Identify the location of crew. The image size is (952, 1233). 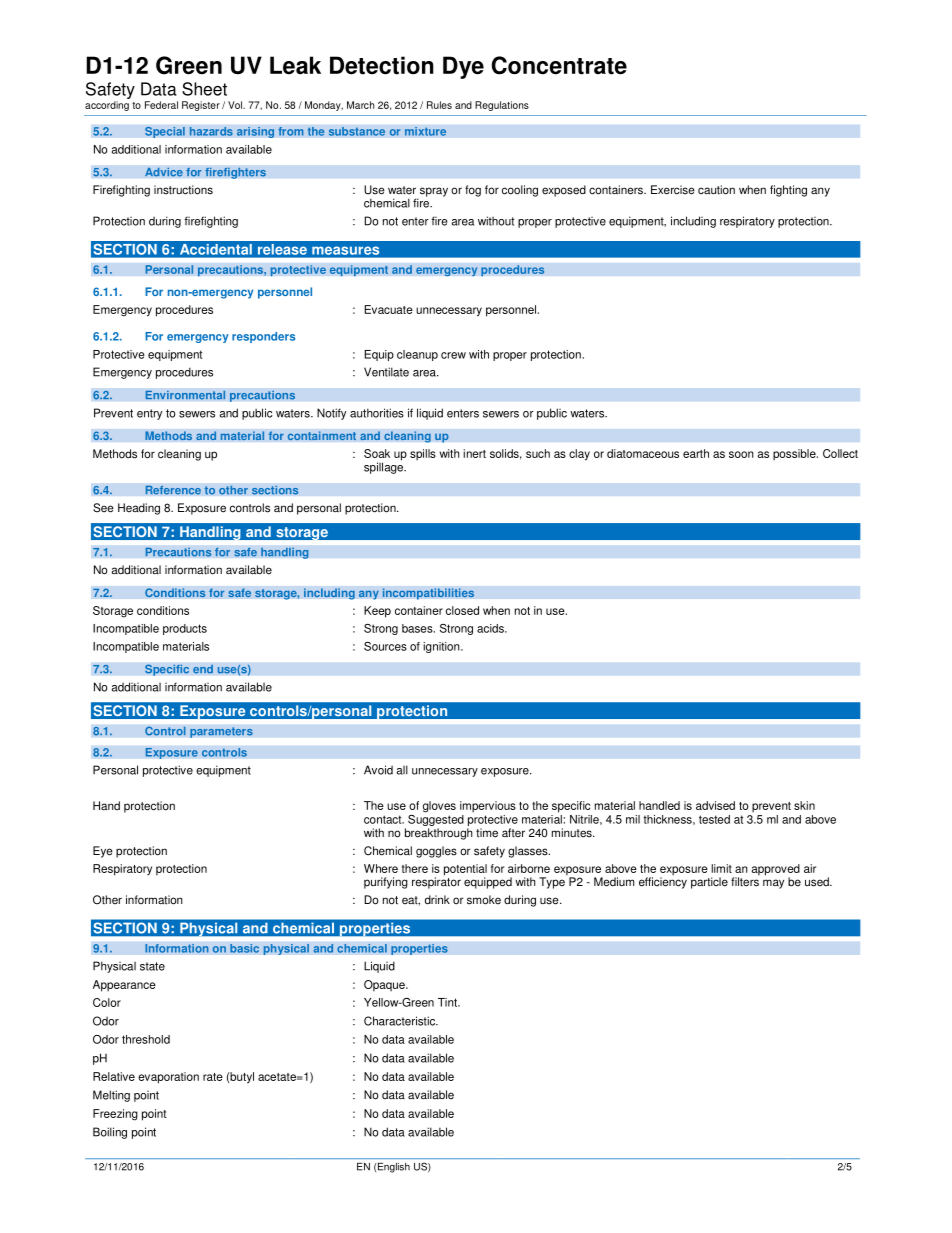
(453, 355).
